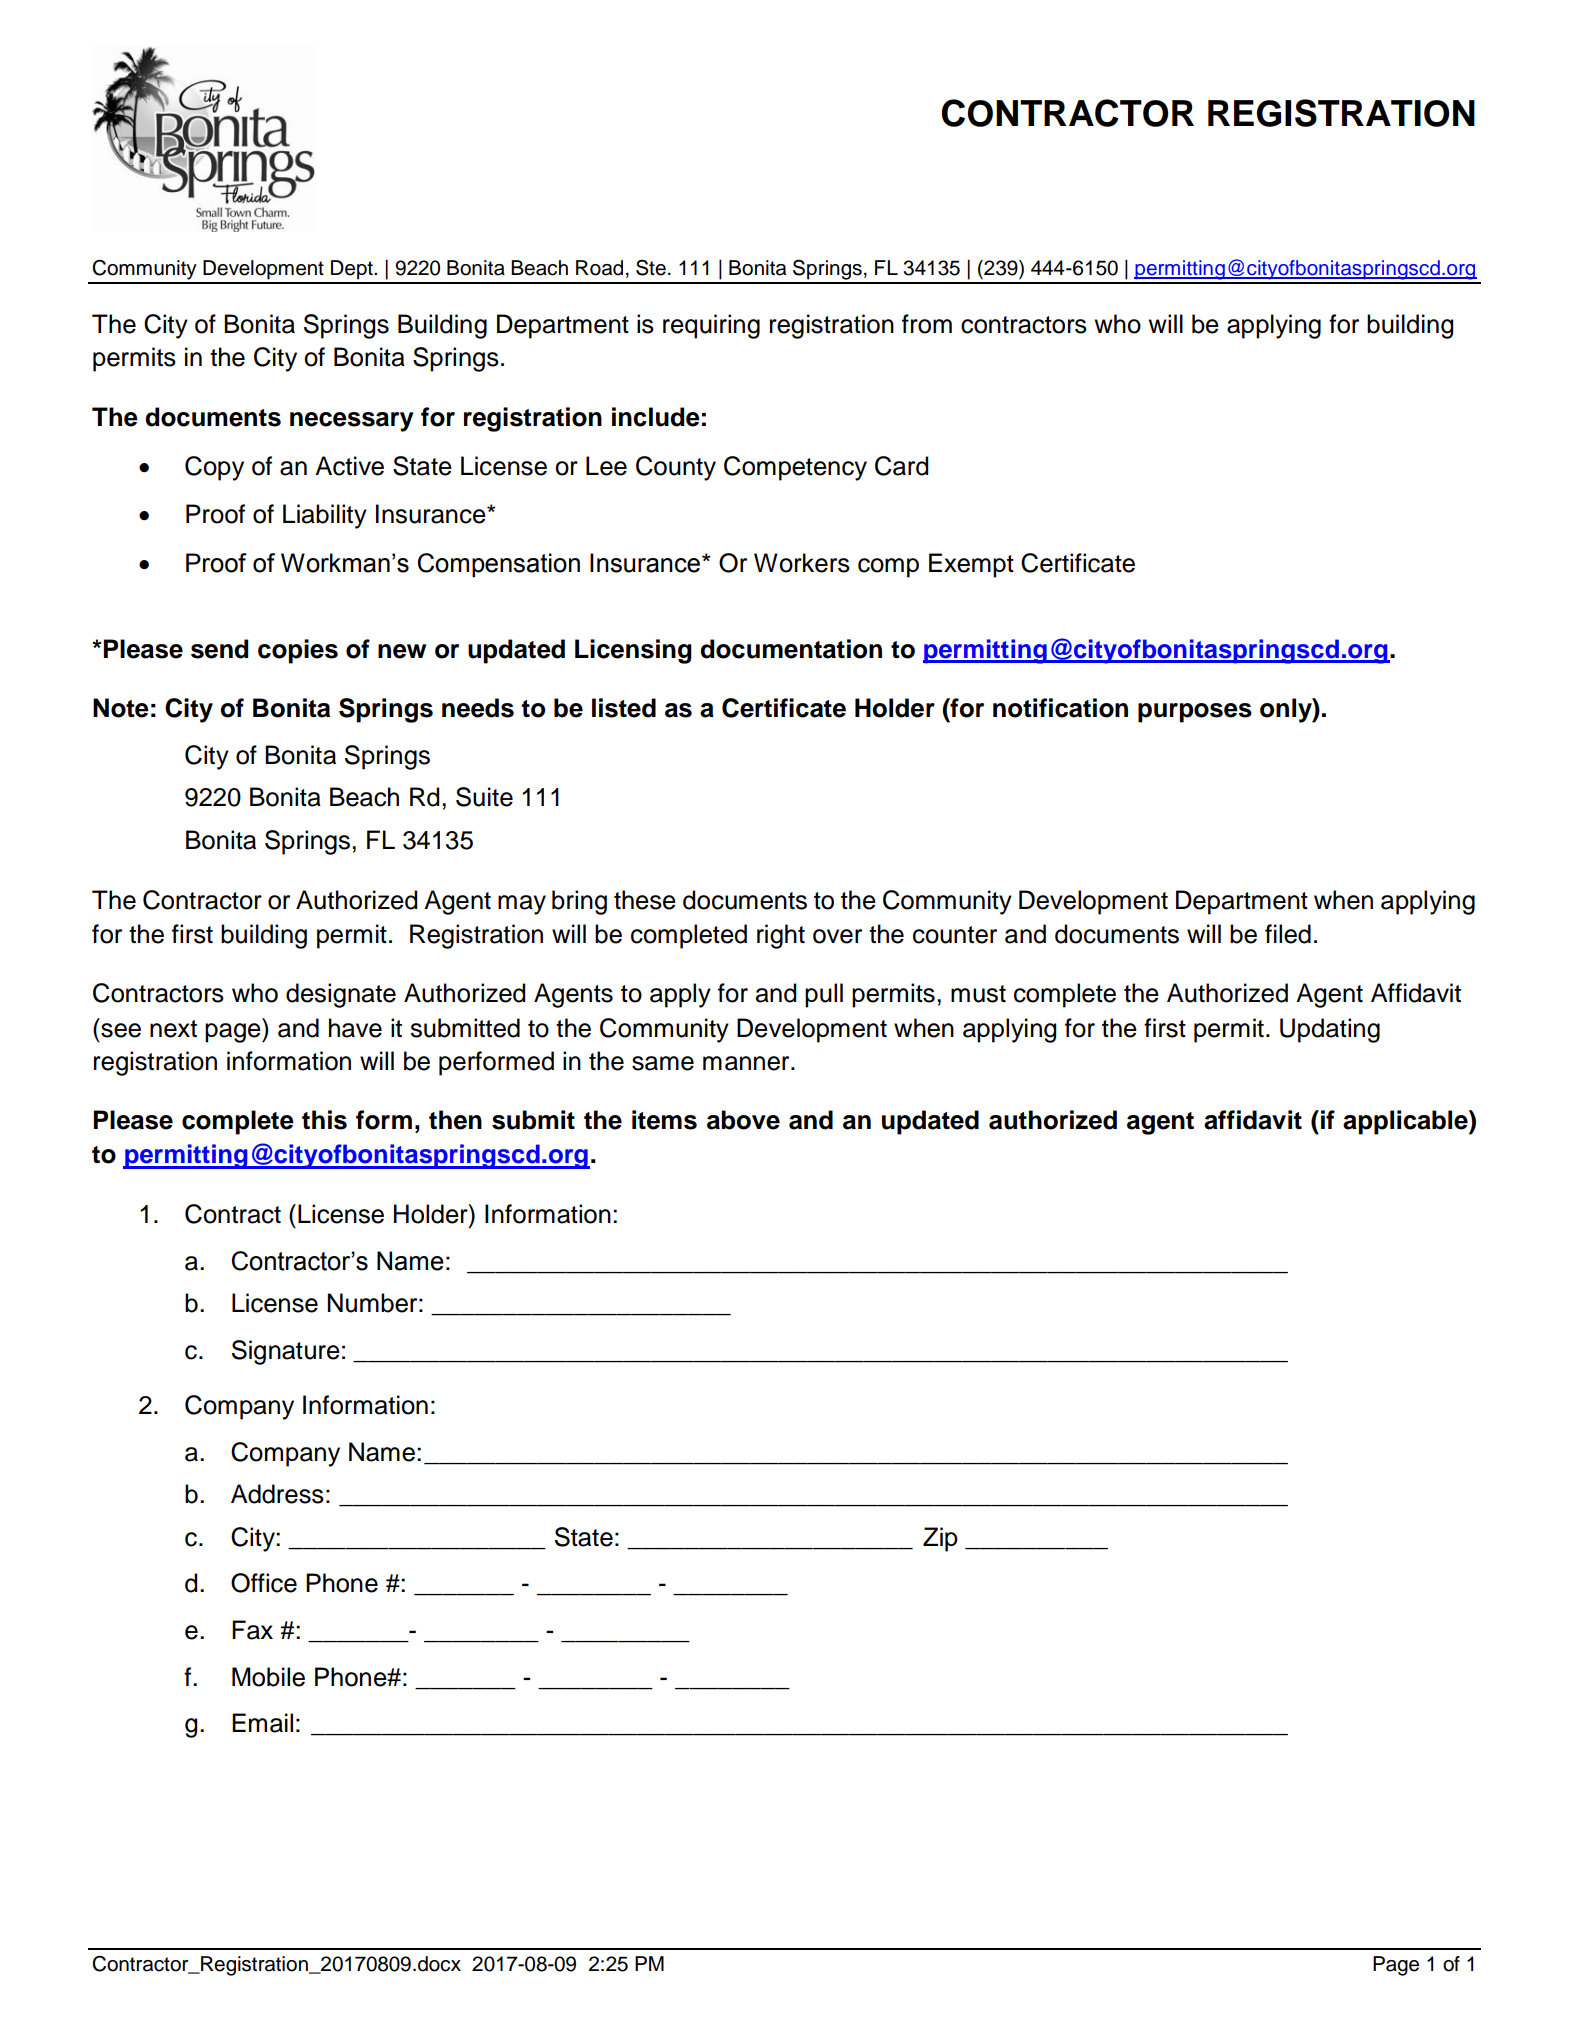  I want to click on filed, so click(1288, 934).
